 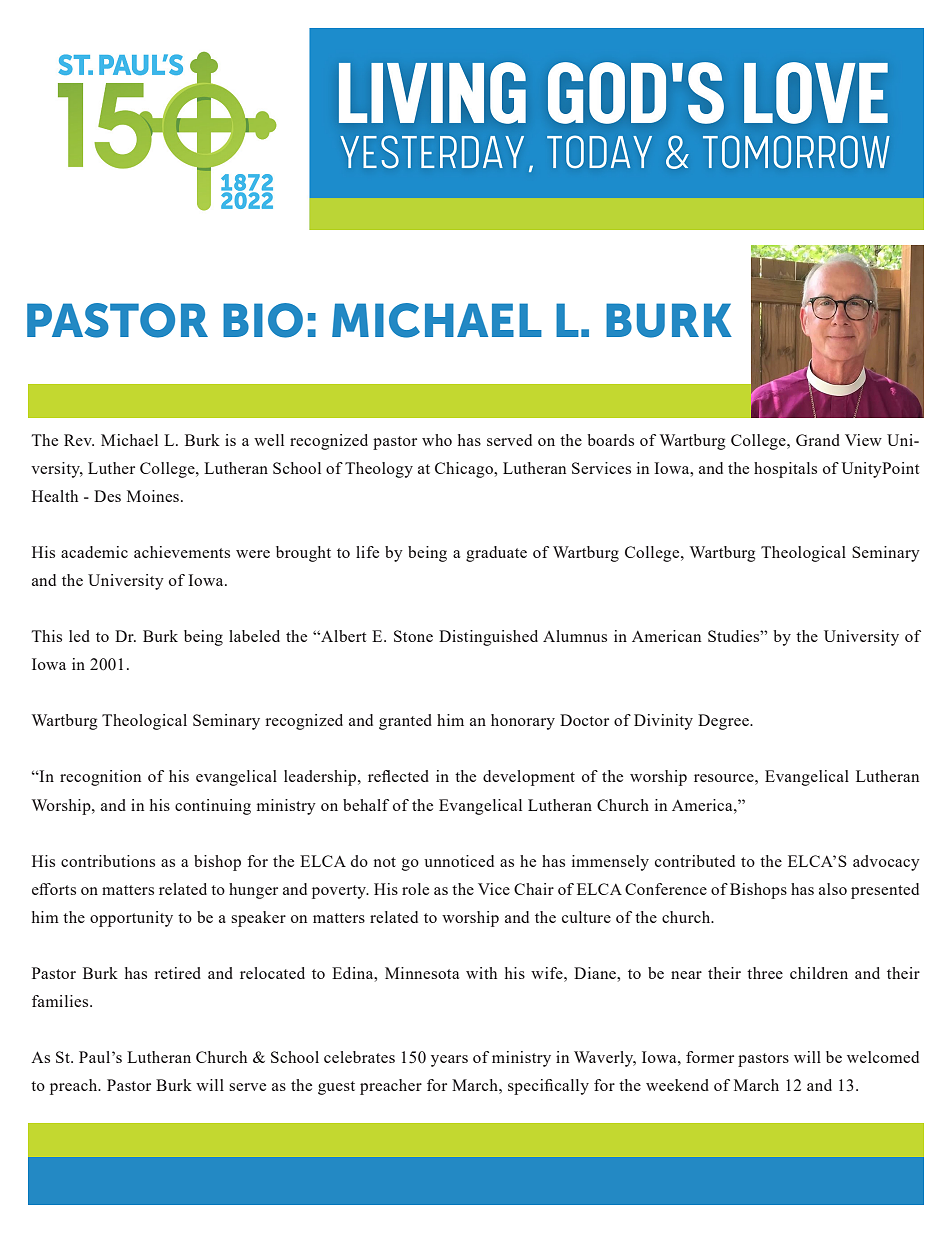 What do you see at coordinates (818, 440) in the page?
I see `Grand` at bounding box center [818, 440].
